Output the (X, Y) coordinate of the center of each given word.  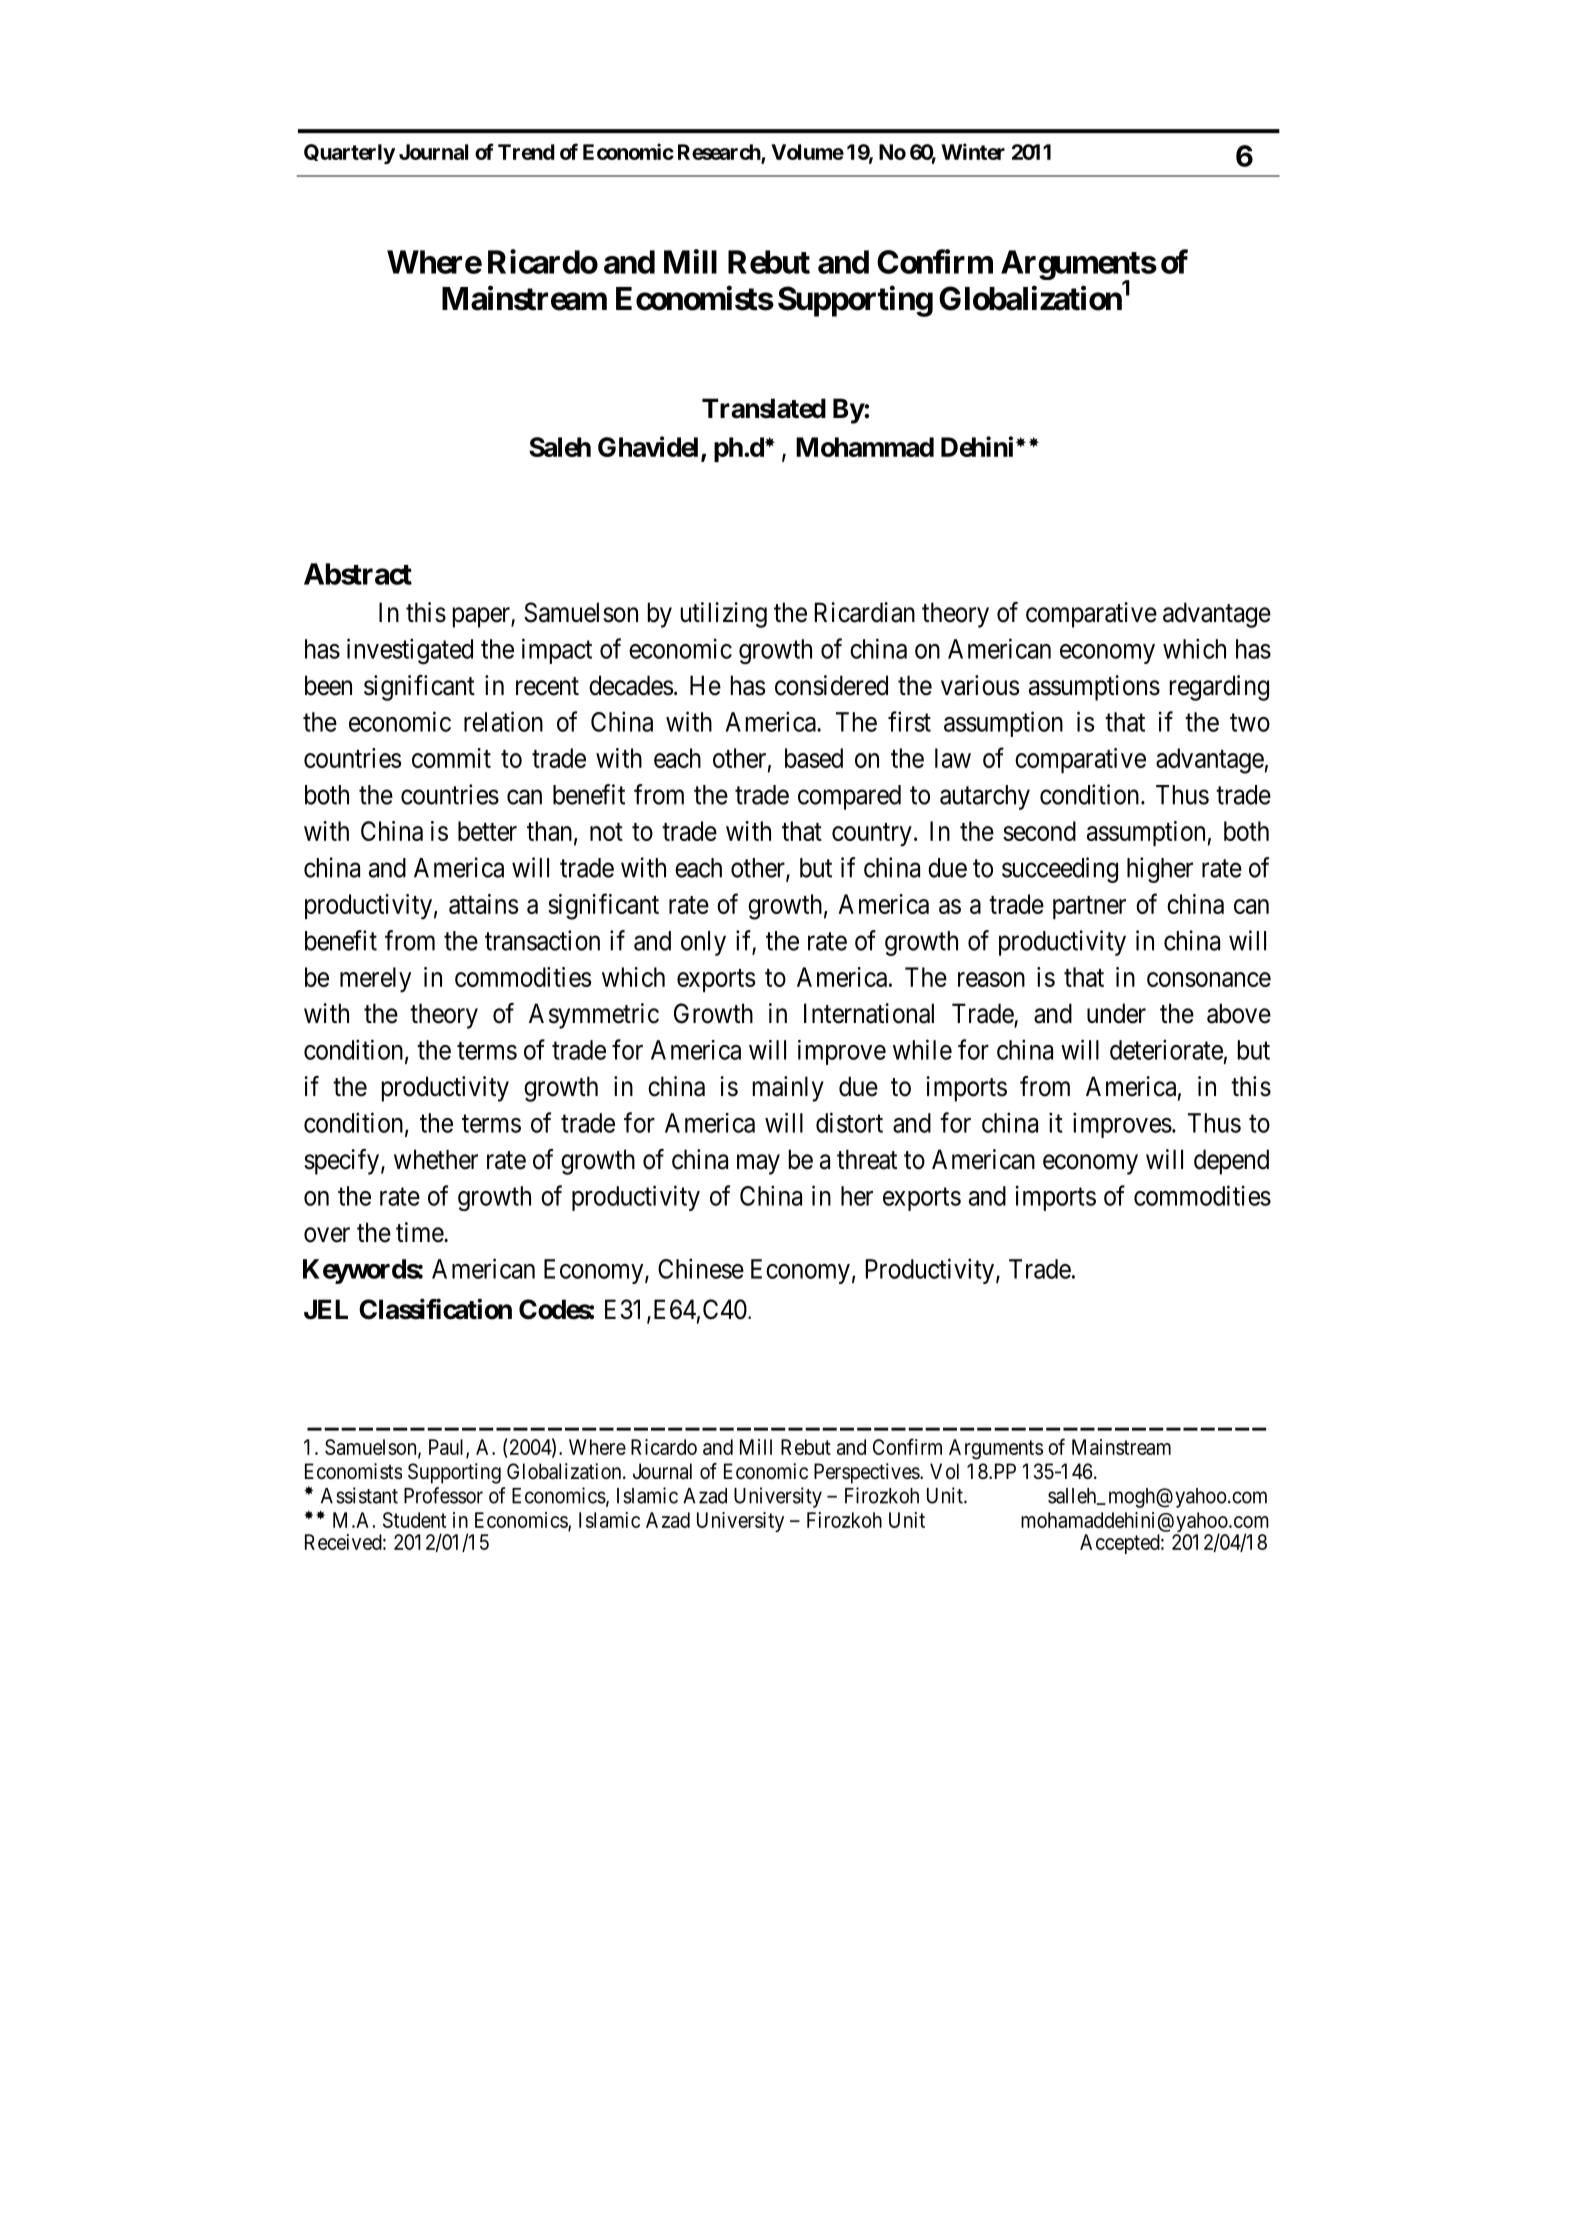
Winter (973, 151)
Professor (443, 1495)
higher (1160, 870)
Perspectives (867, 1473)
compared (849, 797)
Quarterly (349, 154)
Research (720, 153)
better (487, 831)
